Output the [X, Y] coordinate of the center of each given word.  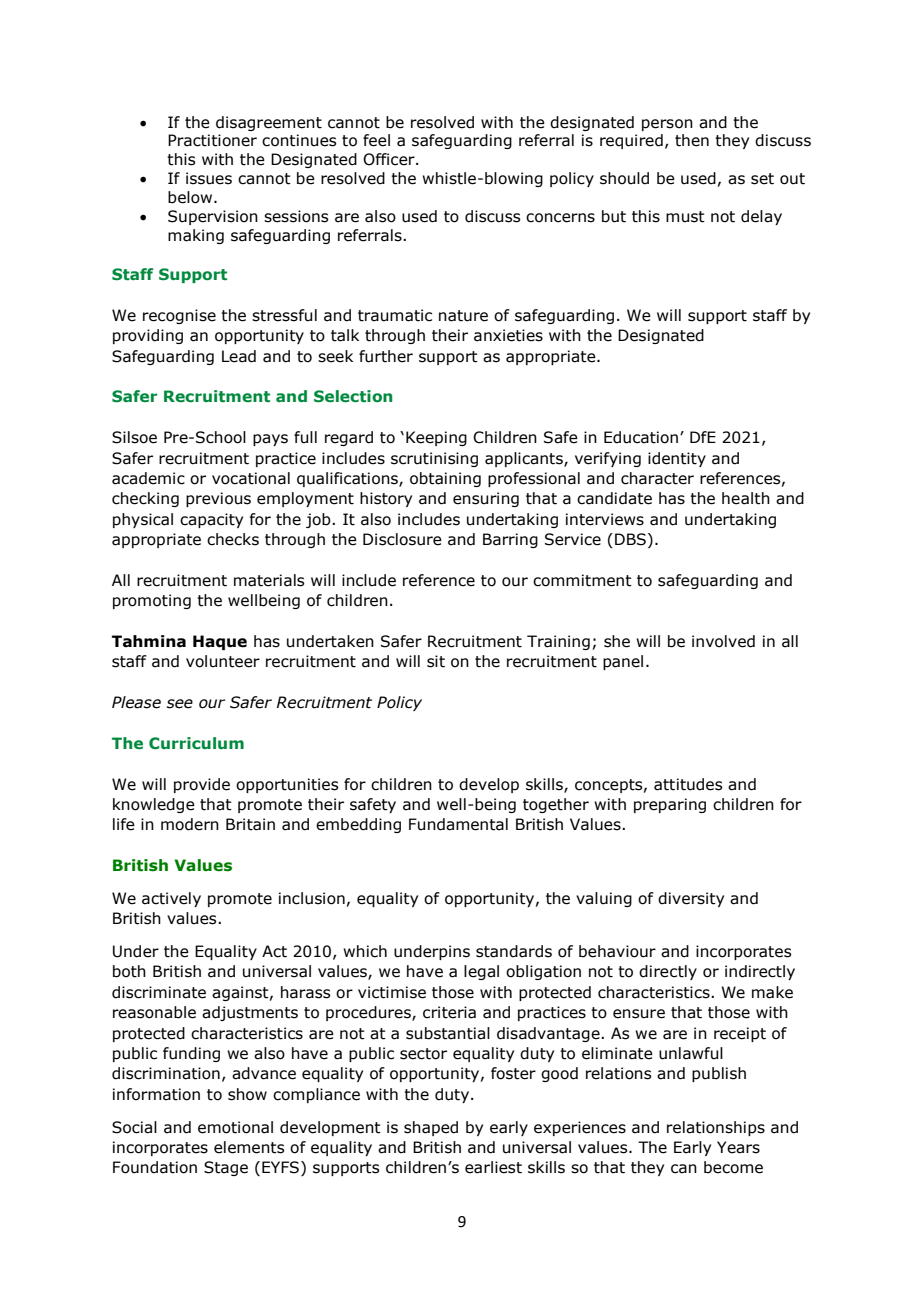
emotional [235, 1127]
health [746, 498]
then [692, 140]
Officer [390, 159]
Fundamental [458, 824]
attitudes [688, 784]
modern [190, 824]
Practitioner [212, 140]
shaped [431, 1128]
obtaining [445, 479]
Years [738, 1147]
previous [218, 499]
